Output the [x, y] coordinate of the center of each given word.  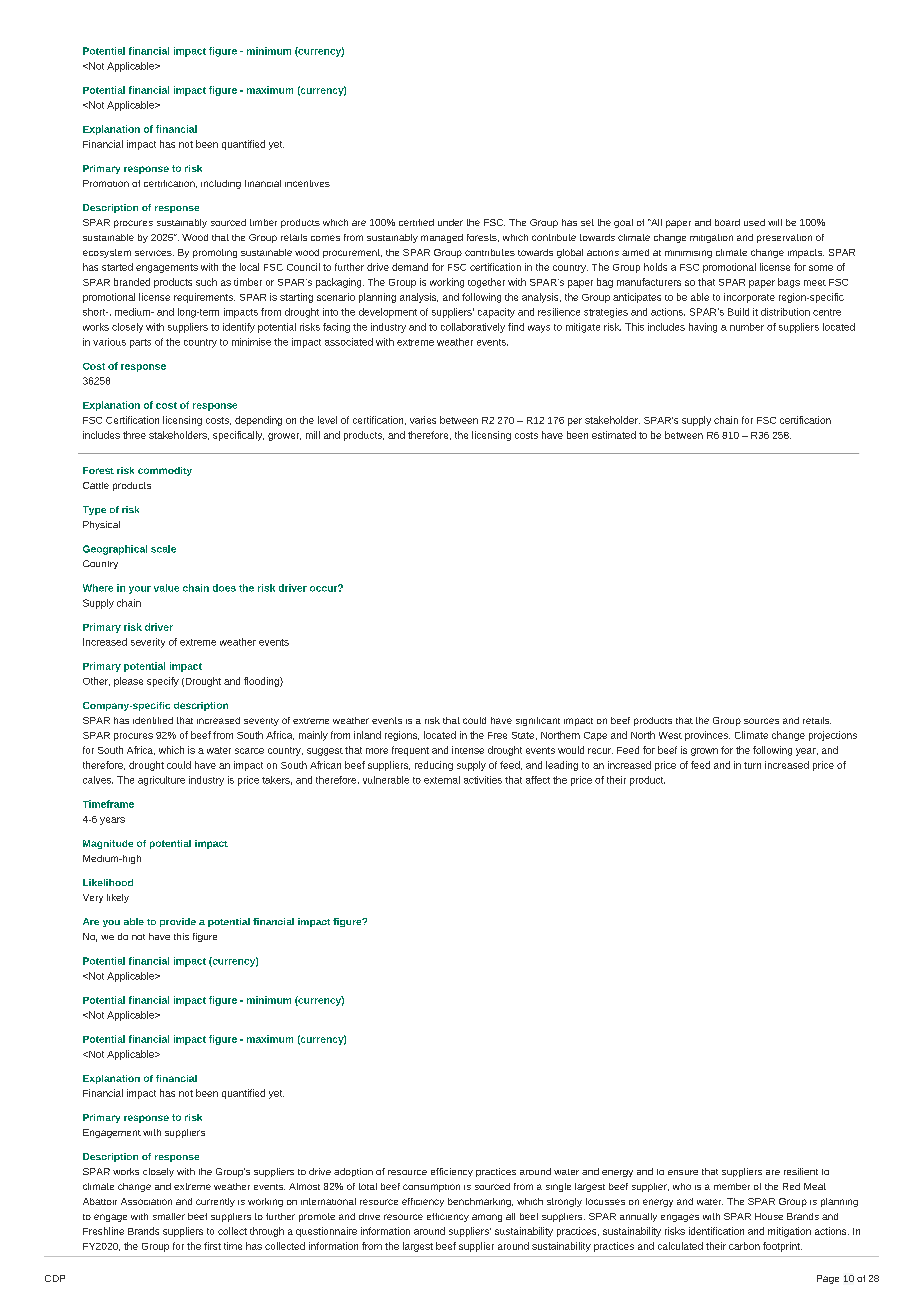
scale [163, 549]
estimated [614, 435]
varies [423, 420]
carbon [744, 1246]
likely [118, 898]
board [727, 222]
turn [752, 765]
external [442, 780]
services [154, 253]
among [487, 1218]
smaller [169, 1216]
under [450, 222]
